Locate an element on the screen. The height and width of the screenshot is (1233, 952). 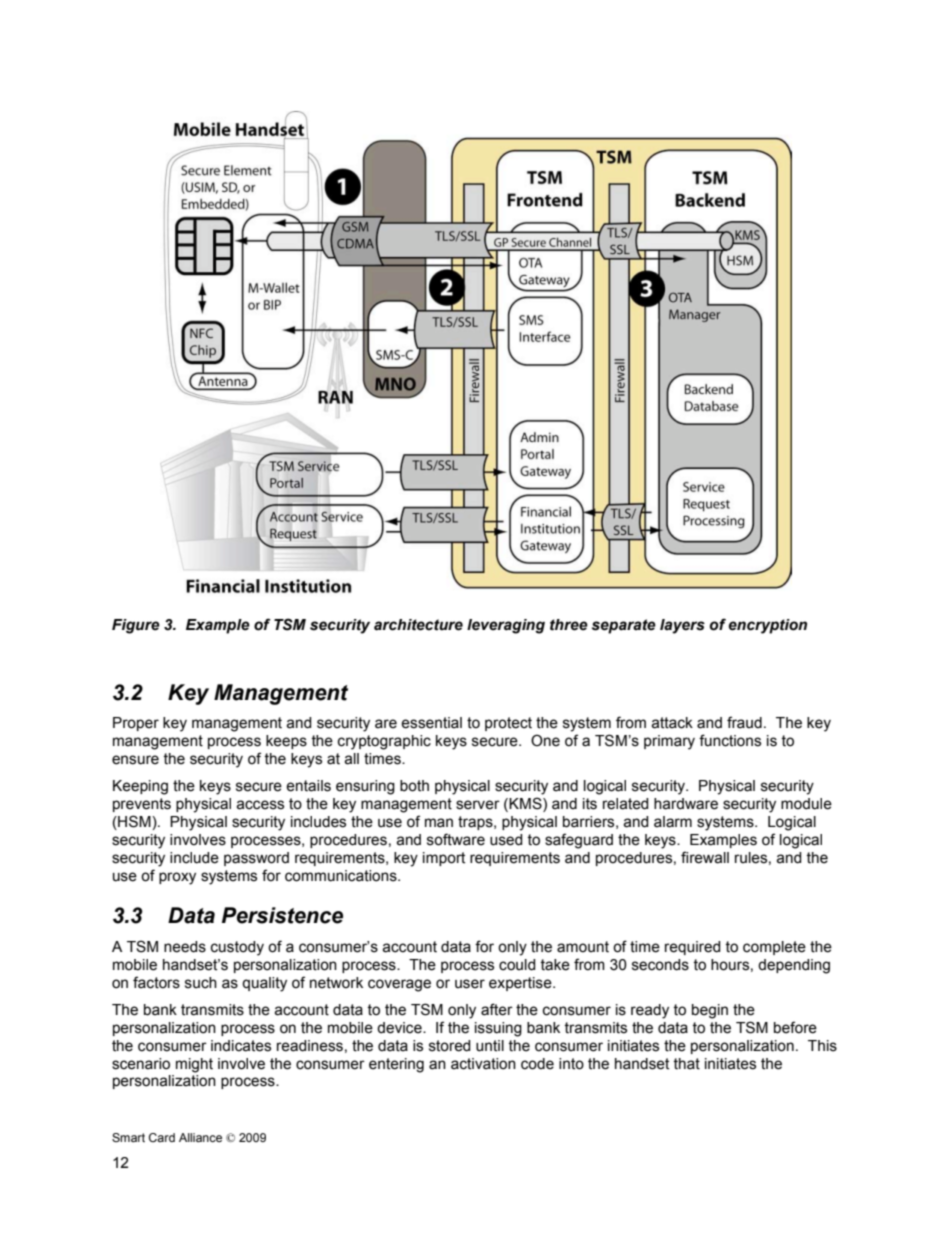
proxy is located at coordinates (177, 878).
